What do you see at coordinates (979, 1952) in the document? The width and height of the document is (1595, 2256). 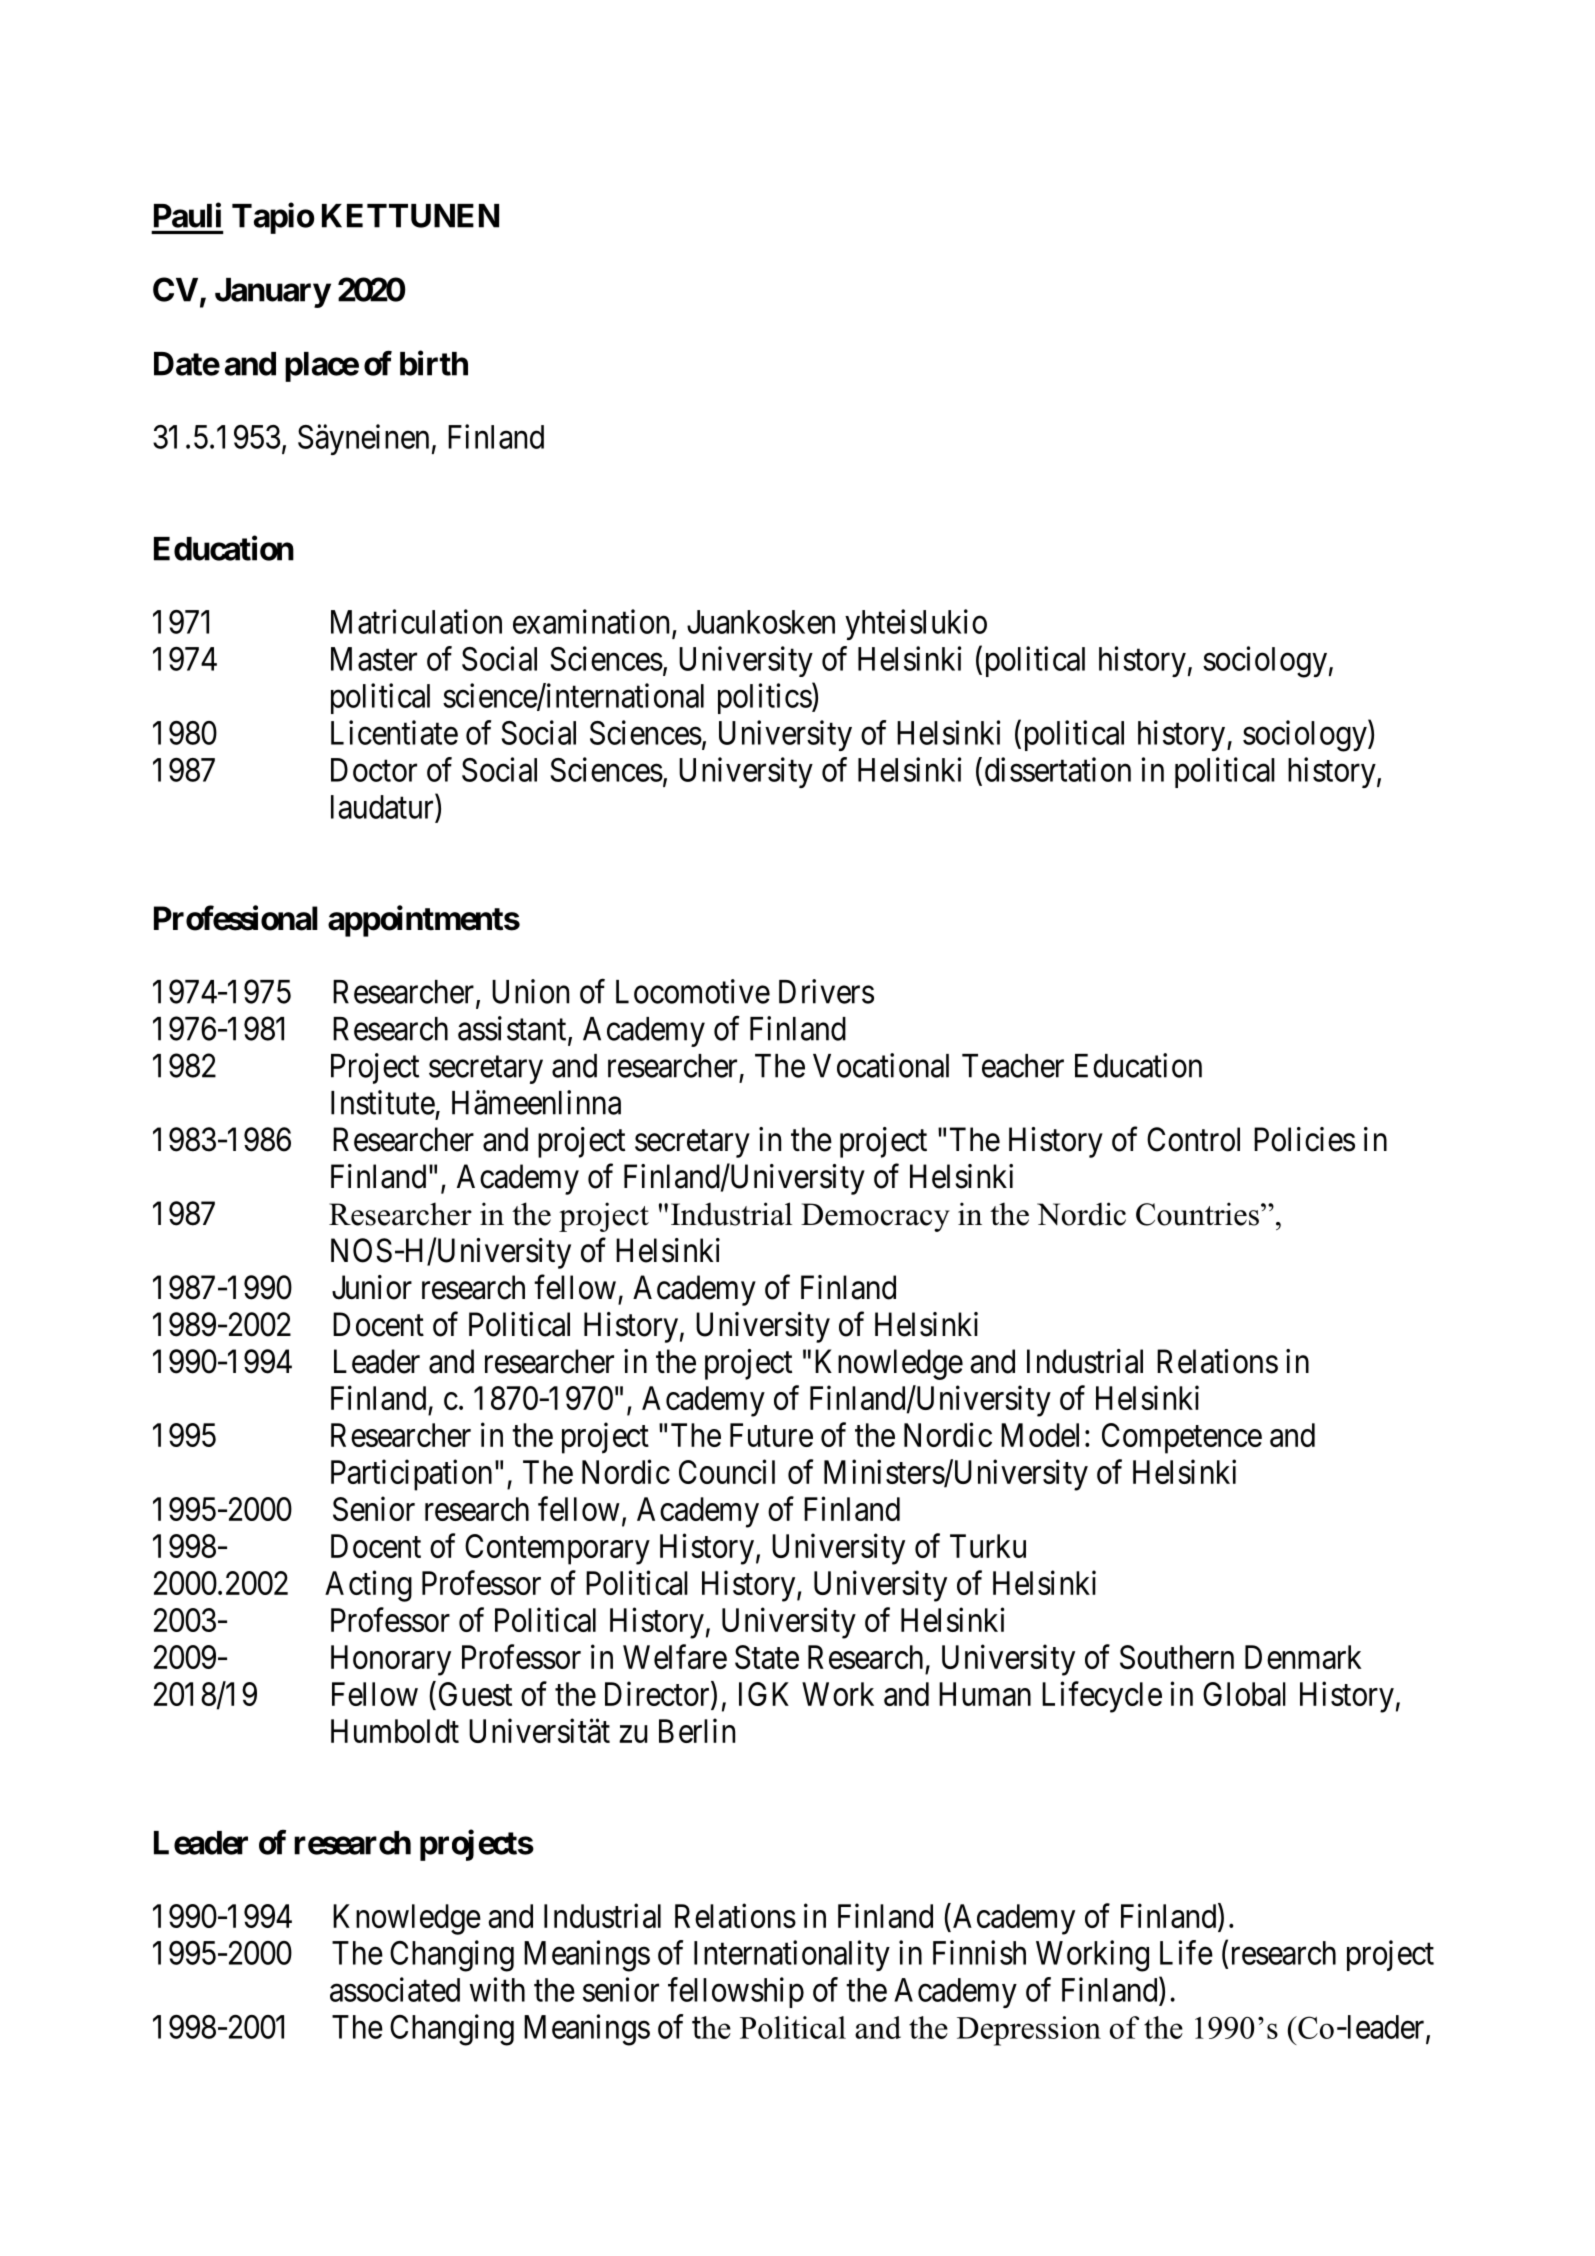 I see `Finnish` at bounding box center [979, 1952].
